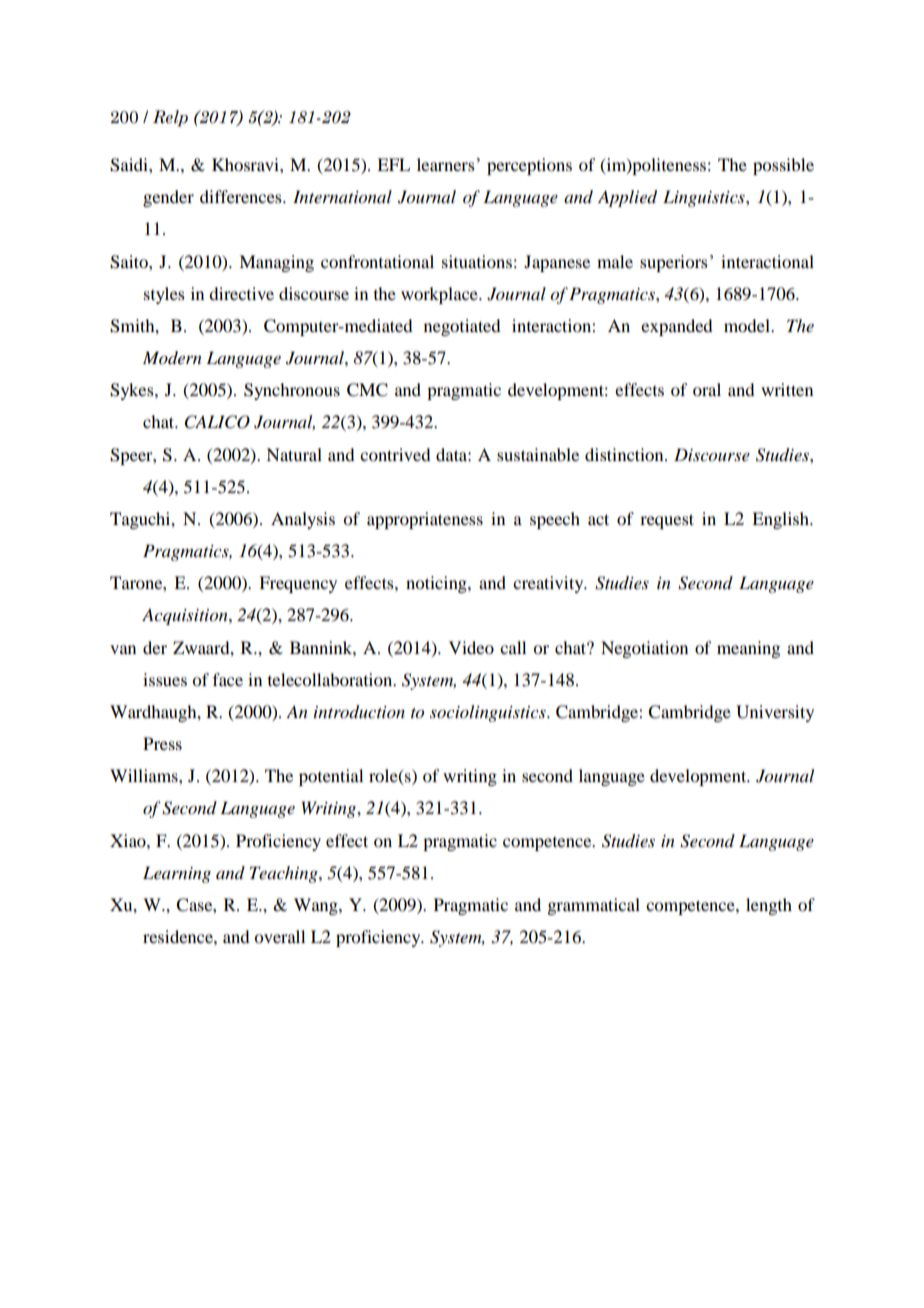  What do you see at coordinates (471, 647) in the page?
I see `Video` at bounding box center [471, 647].
